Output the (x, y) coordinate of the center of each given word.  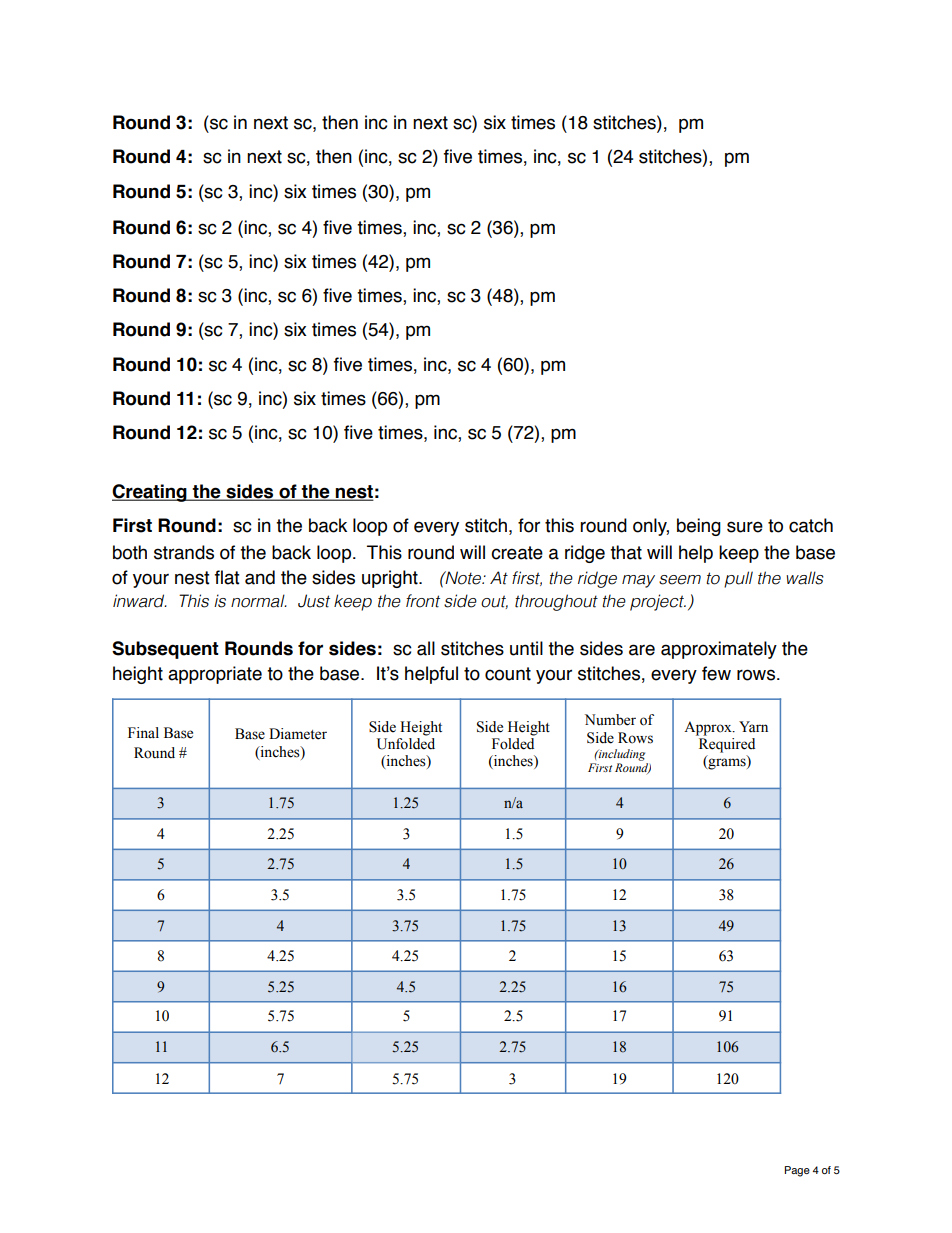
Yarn (753, 726)
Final (143, 732)
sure (745, 527)
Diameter (298, 734)
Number (610, 720)
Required (727, 745)
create (517, 553)
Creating (150, 493)
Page (797, 1171)
